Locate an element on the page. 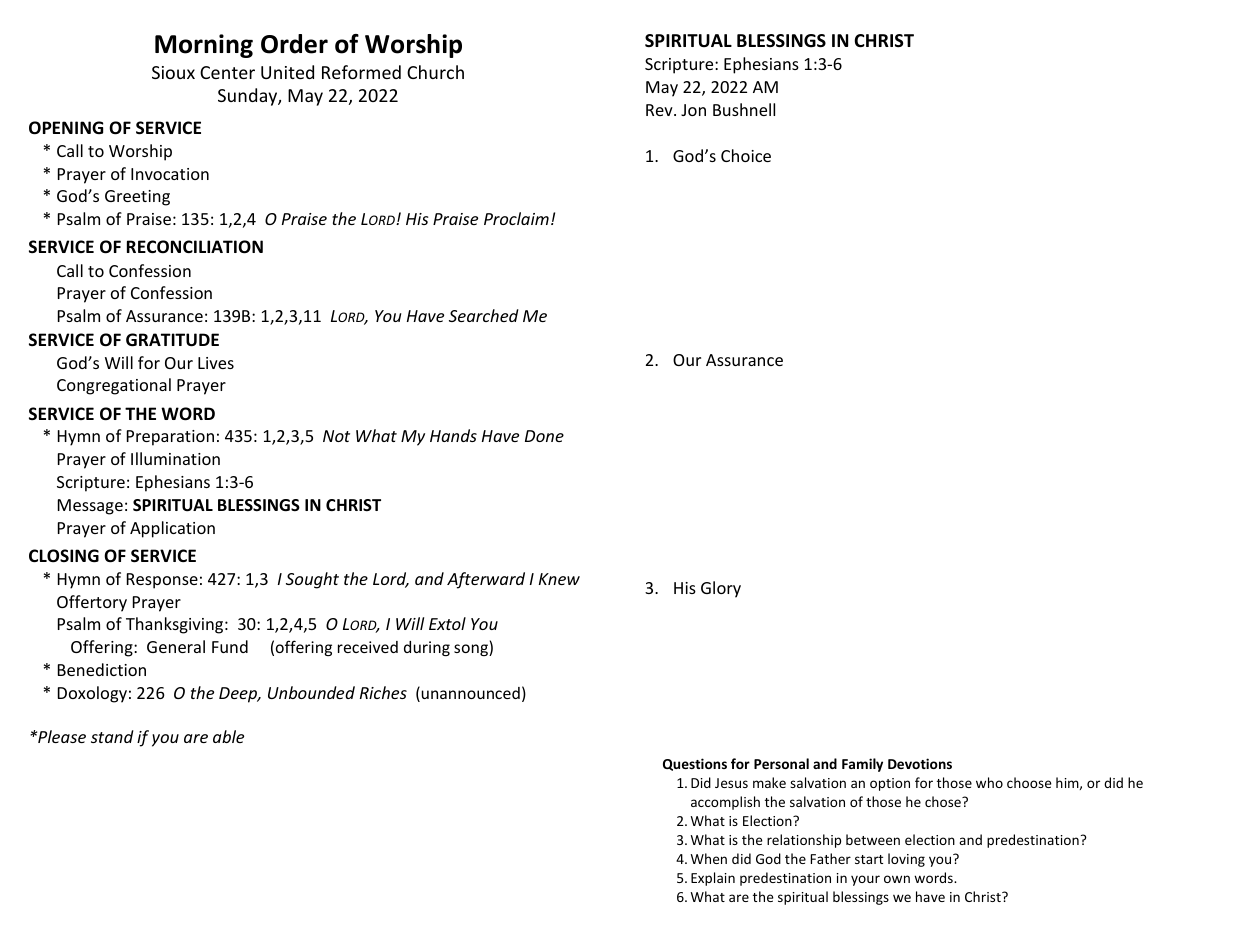 The image size is (1233, 952). Bushnell is located at coordinates (744, 109).
